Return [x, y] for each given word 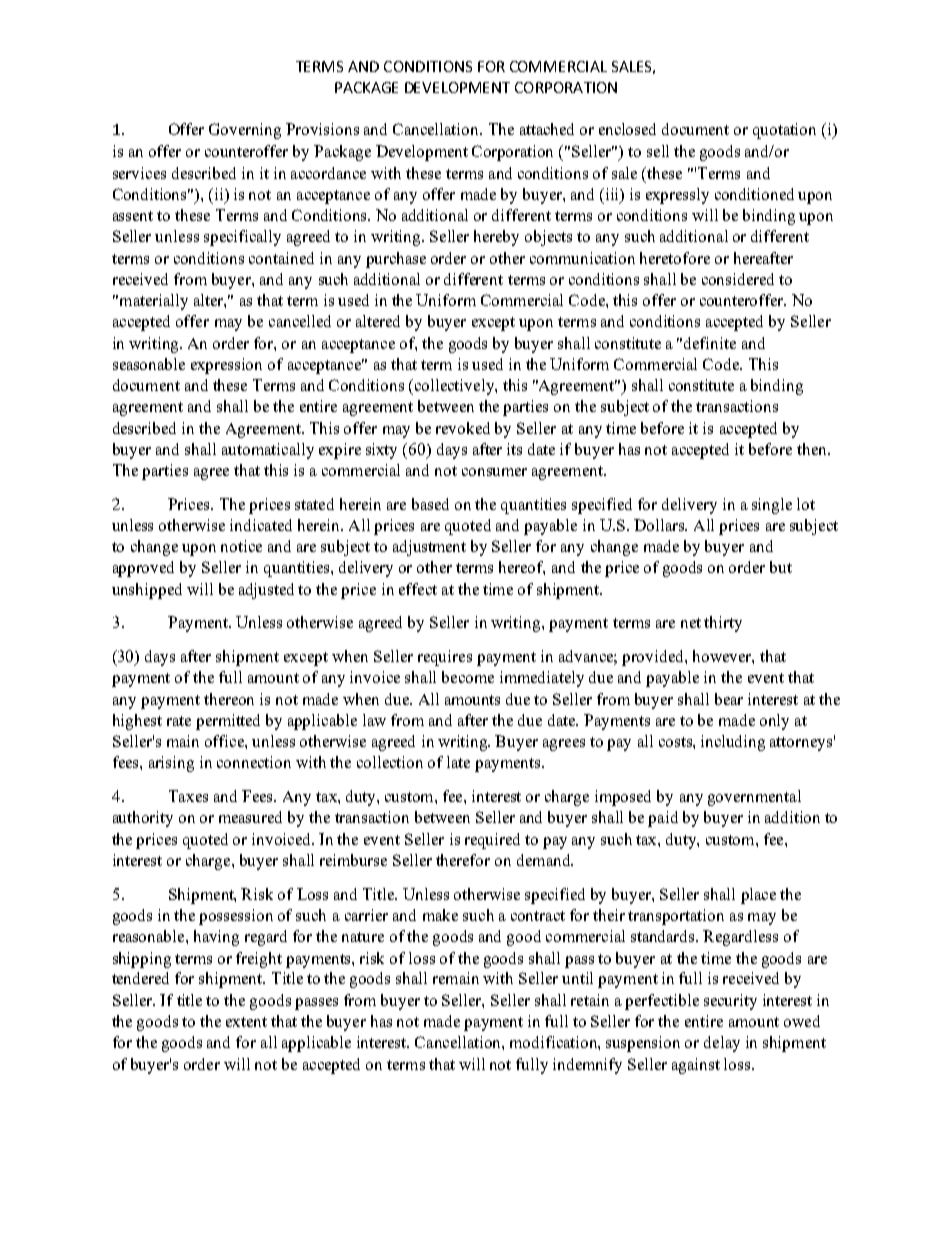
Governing [245, 131]
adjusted [266, 591]
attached [547, 129]
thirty [723, 624]
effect [418, 589]
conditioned [754, 194]
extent [246, 1022]
